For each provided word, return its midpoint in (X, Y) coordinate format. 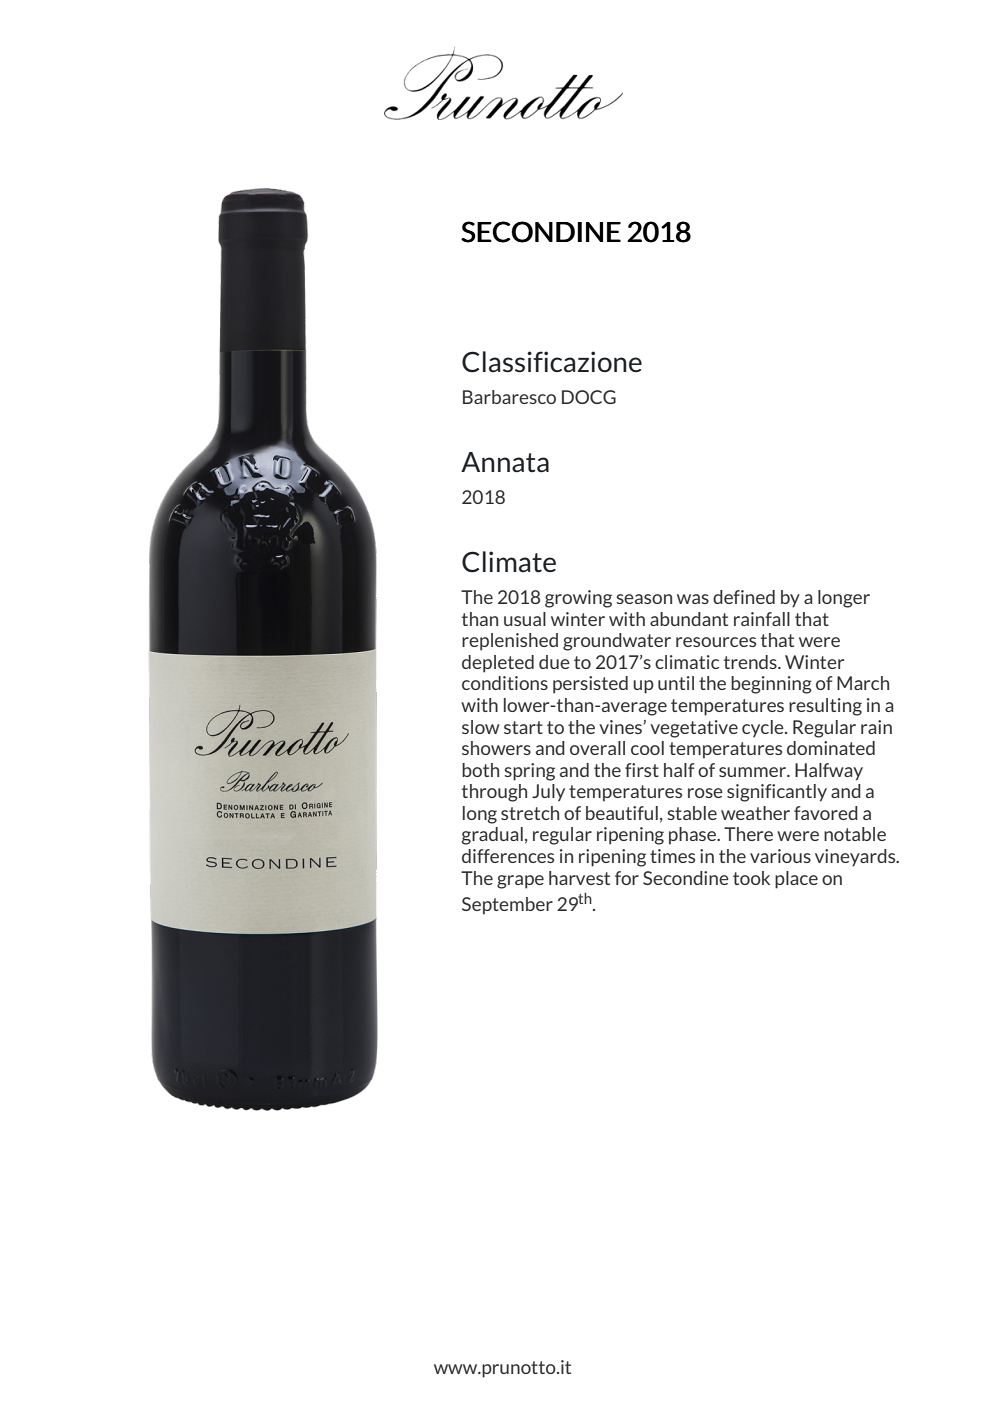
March (863, 683)
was (693, 599)
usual (525, 619)
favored (826, 813)
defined (744, 597)
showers (496, 748)
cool (647, 748)
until (676, 683)
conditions (505, 683)
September (507, 906)
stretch (530, 813)
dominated (831, 748)
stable (692, 813)
